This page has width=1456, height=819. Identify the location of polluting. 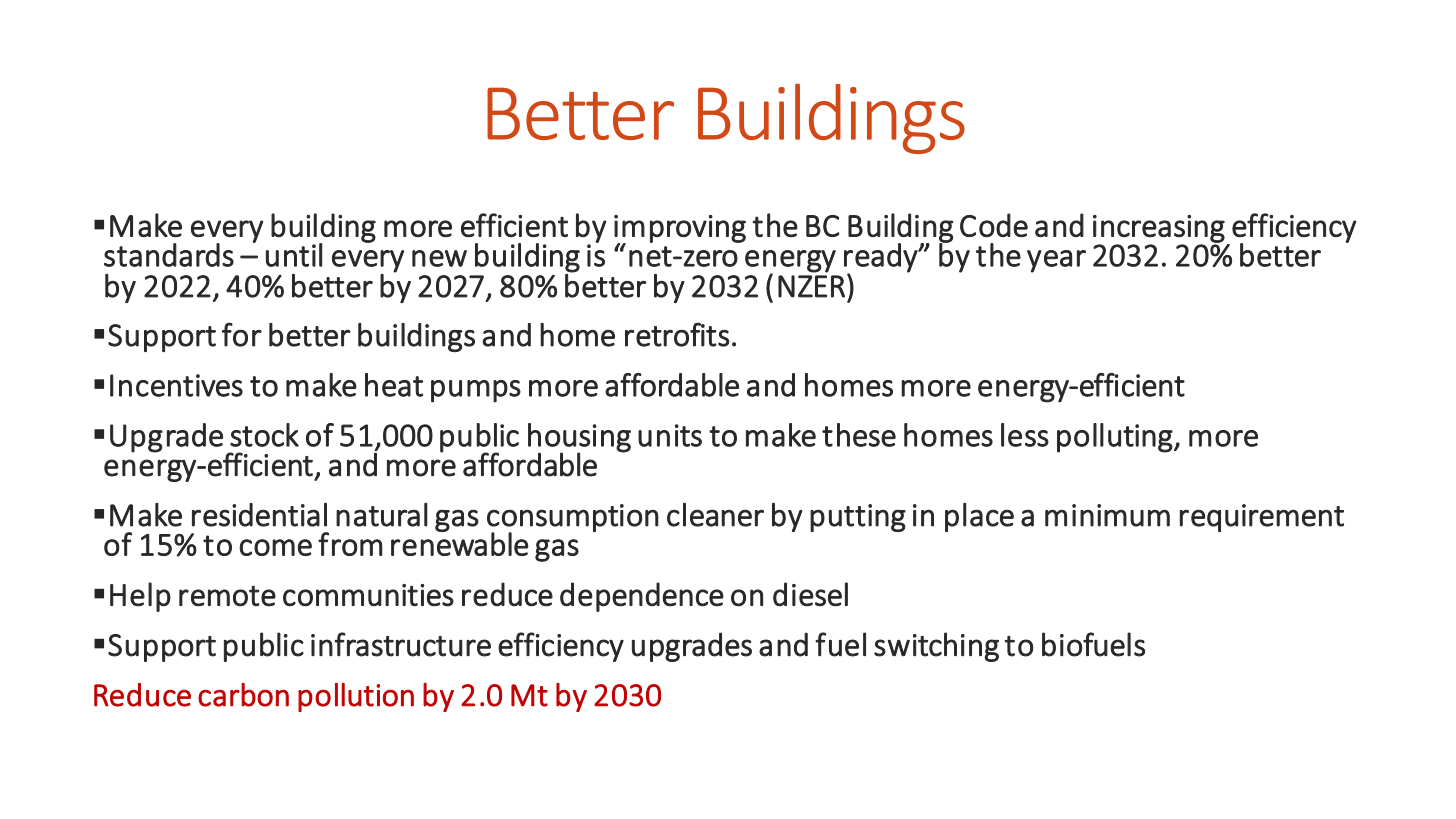
(1115, 438).
